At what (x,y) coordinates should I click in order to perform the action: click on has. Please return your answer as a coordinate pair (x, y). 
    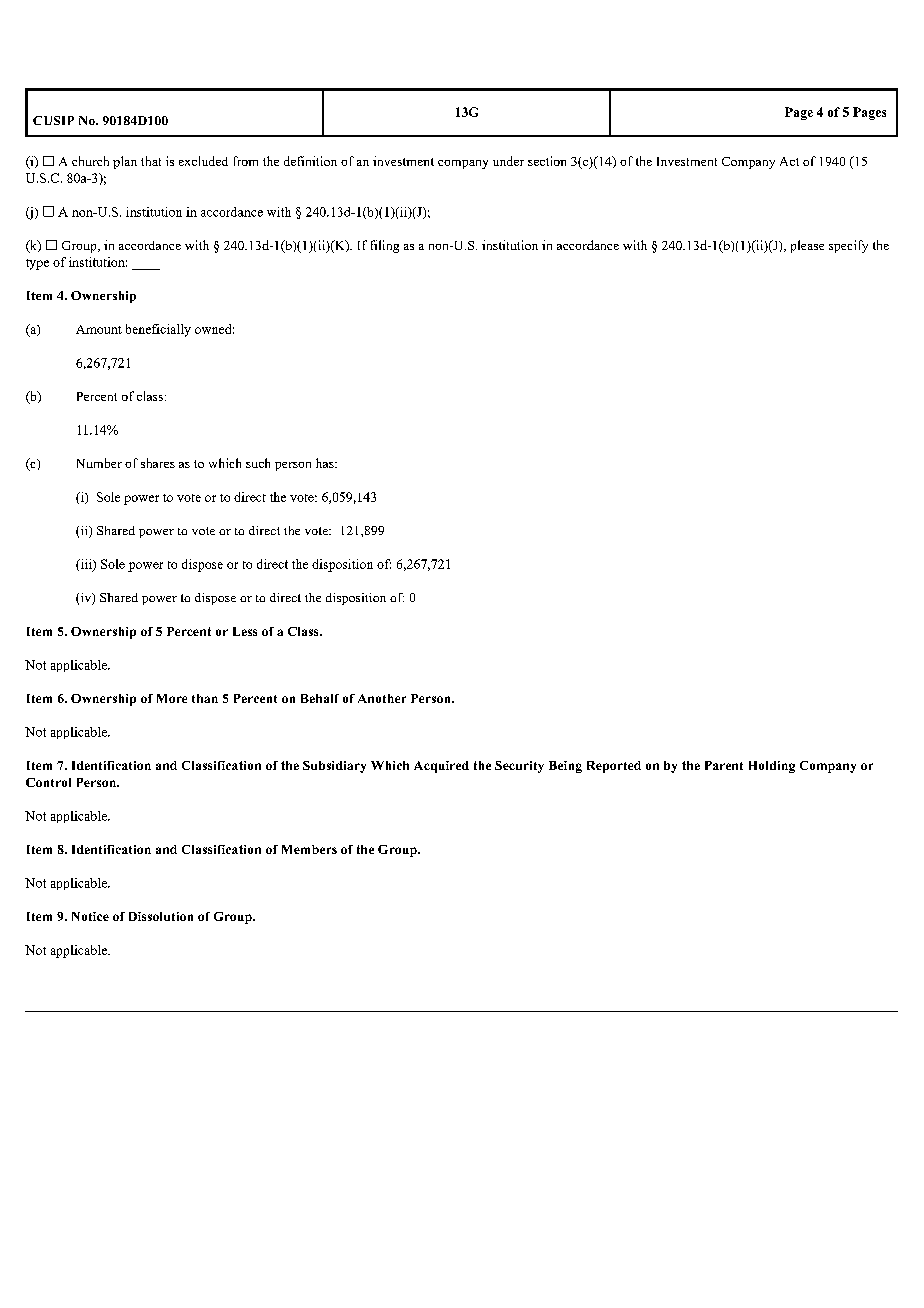
    Looking at the image, I should click on (326, 463).
